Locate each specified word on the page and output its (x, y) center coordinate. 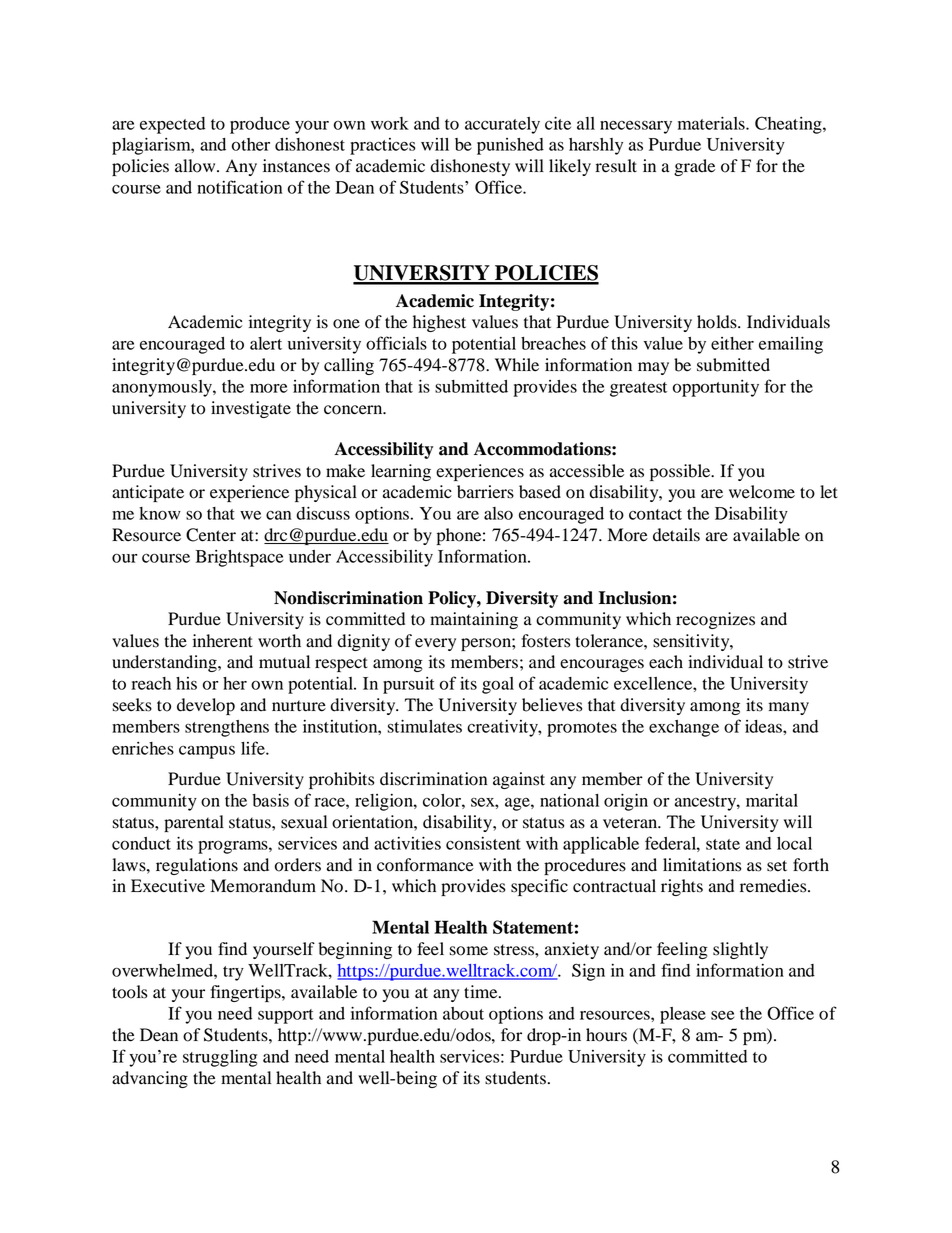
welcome (762, 492)
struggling (220, 1058)
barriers (485, 492)
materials (712, 123)
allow (196, 166)
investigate (251, 409)
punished (510, 146)
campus (207, 752)
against (519, 780)
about (463, 1013)
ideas (764, 726)
